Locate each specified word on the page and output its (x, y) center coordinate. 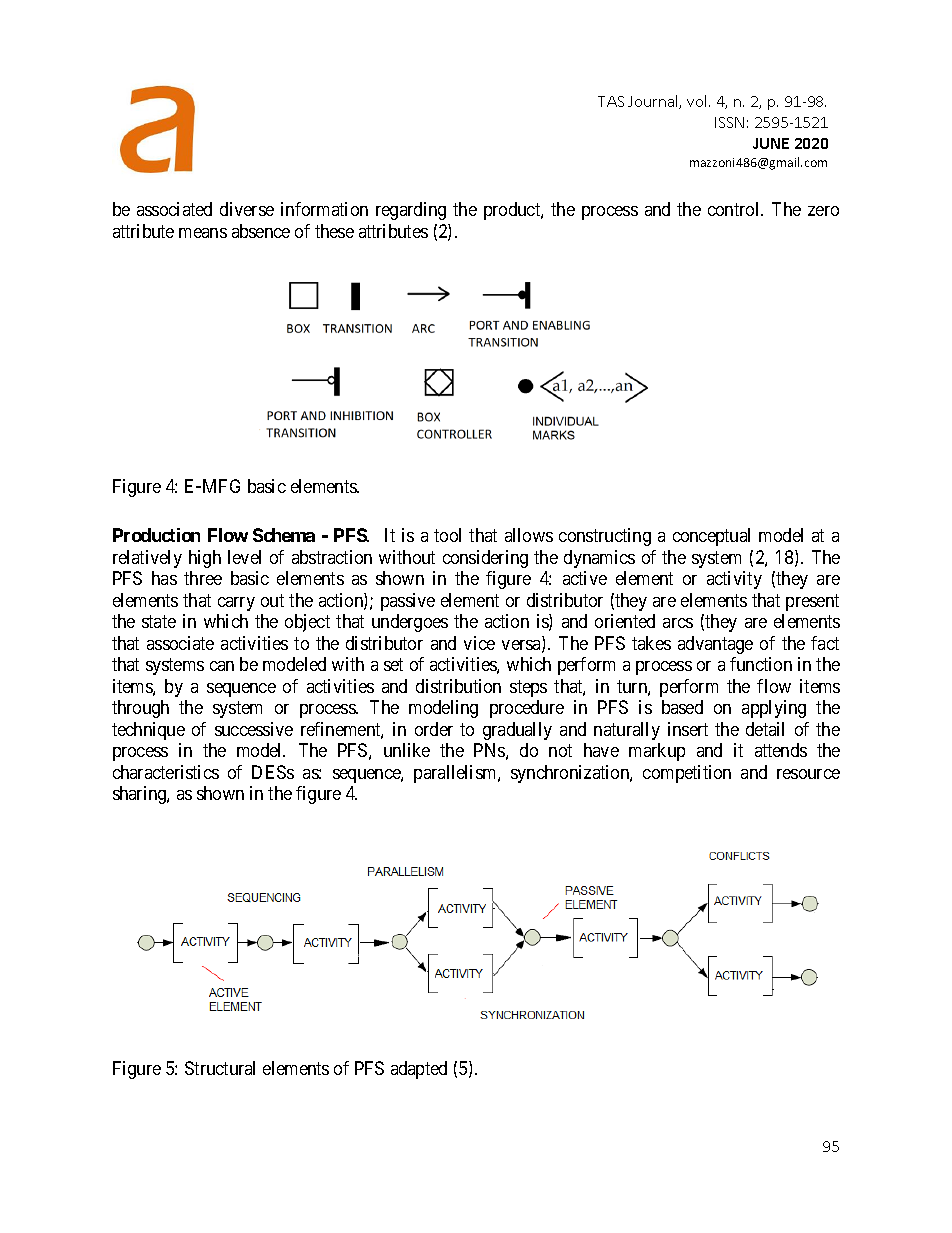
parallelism (456, 774)
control (735, 209)
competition (687, 774)
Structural (220, 1068)
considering (485, 559)
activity (734, 580)
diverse (247, 209)
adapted (419, 1070)
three (203, 578)
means (203, 233)
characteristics (166, 772)
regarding (411, 211)
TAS (611, 101)
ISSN (729, 122)
